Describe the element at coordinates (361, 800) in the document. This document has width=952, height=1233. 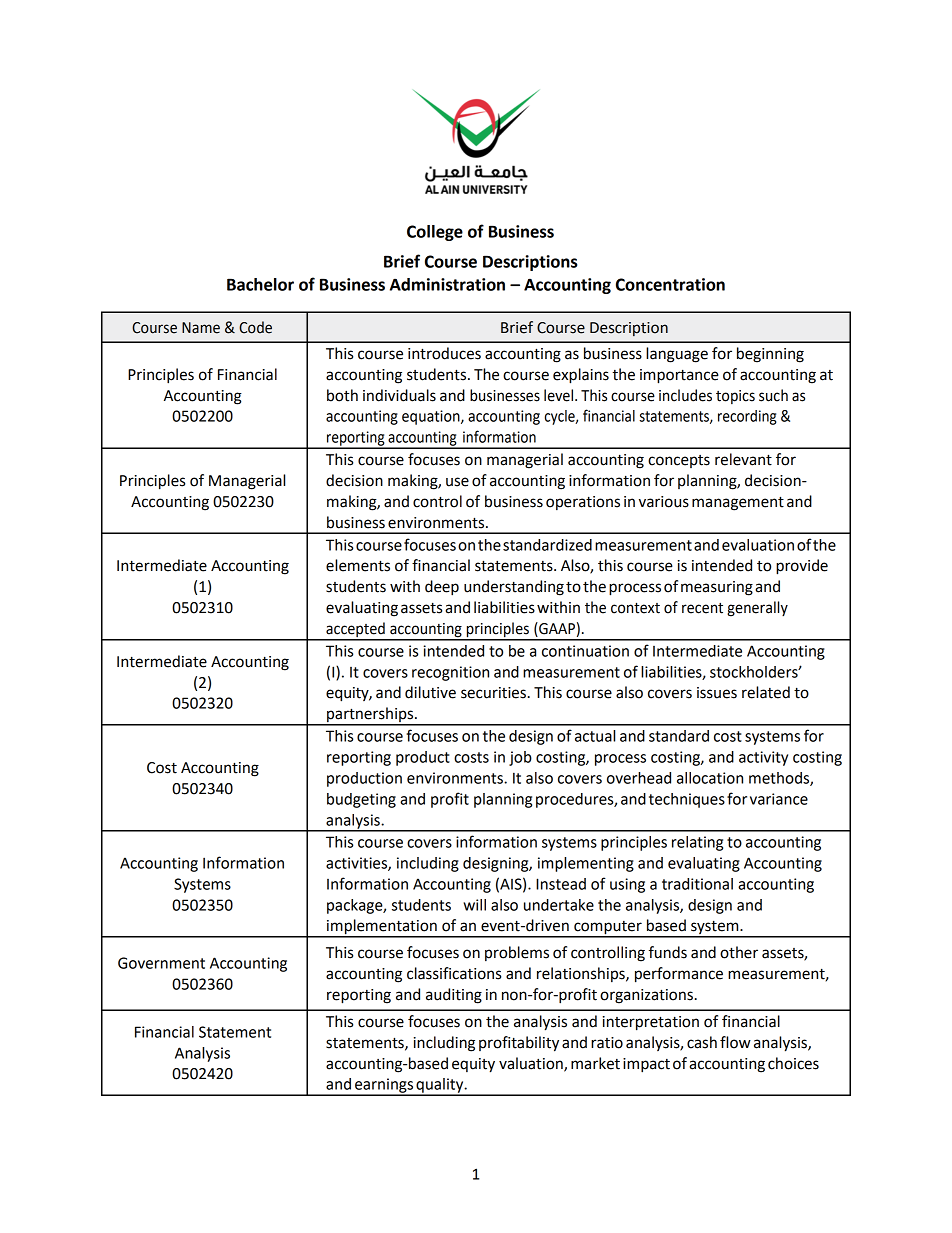
I see `budgeting` at that location.
